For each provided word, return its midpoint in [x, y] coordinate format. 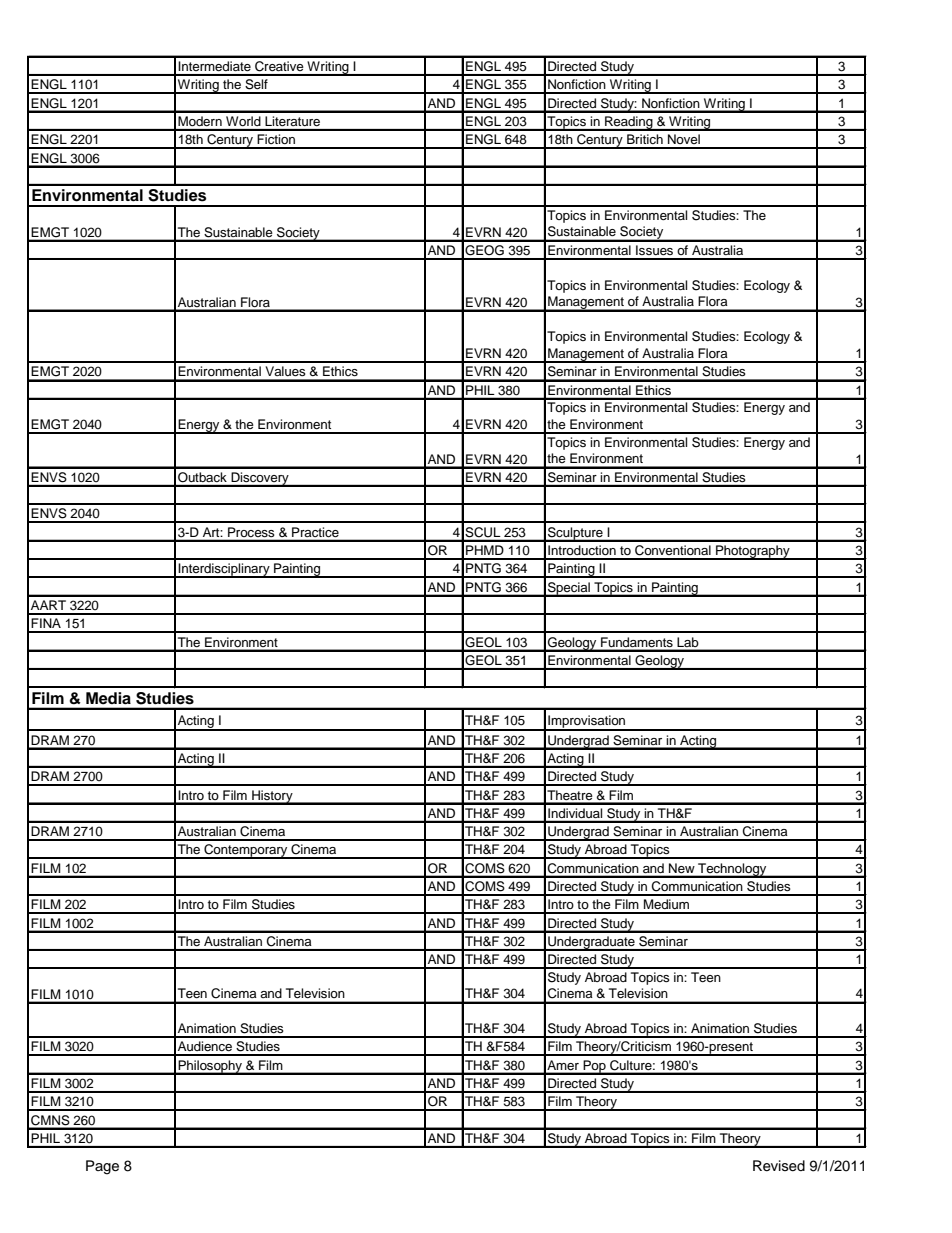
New [681, 868]
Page [102, 1167]
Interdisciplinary [224, 570]
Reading [629, 123]
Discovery [260, 479]
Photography [753, 552]
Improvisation [587, 722]
